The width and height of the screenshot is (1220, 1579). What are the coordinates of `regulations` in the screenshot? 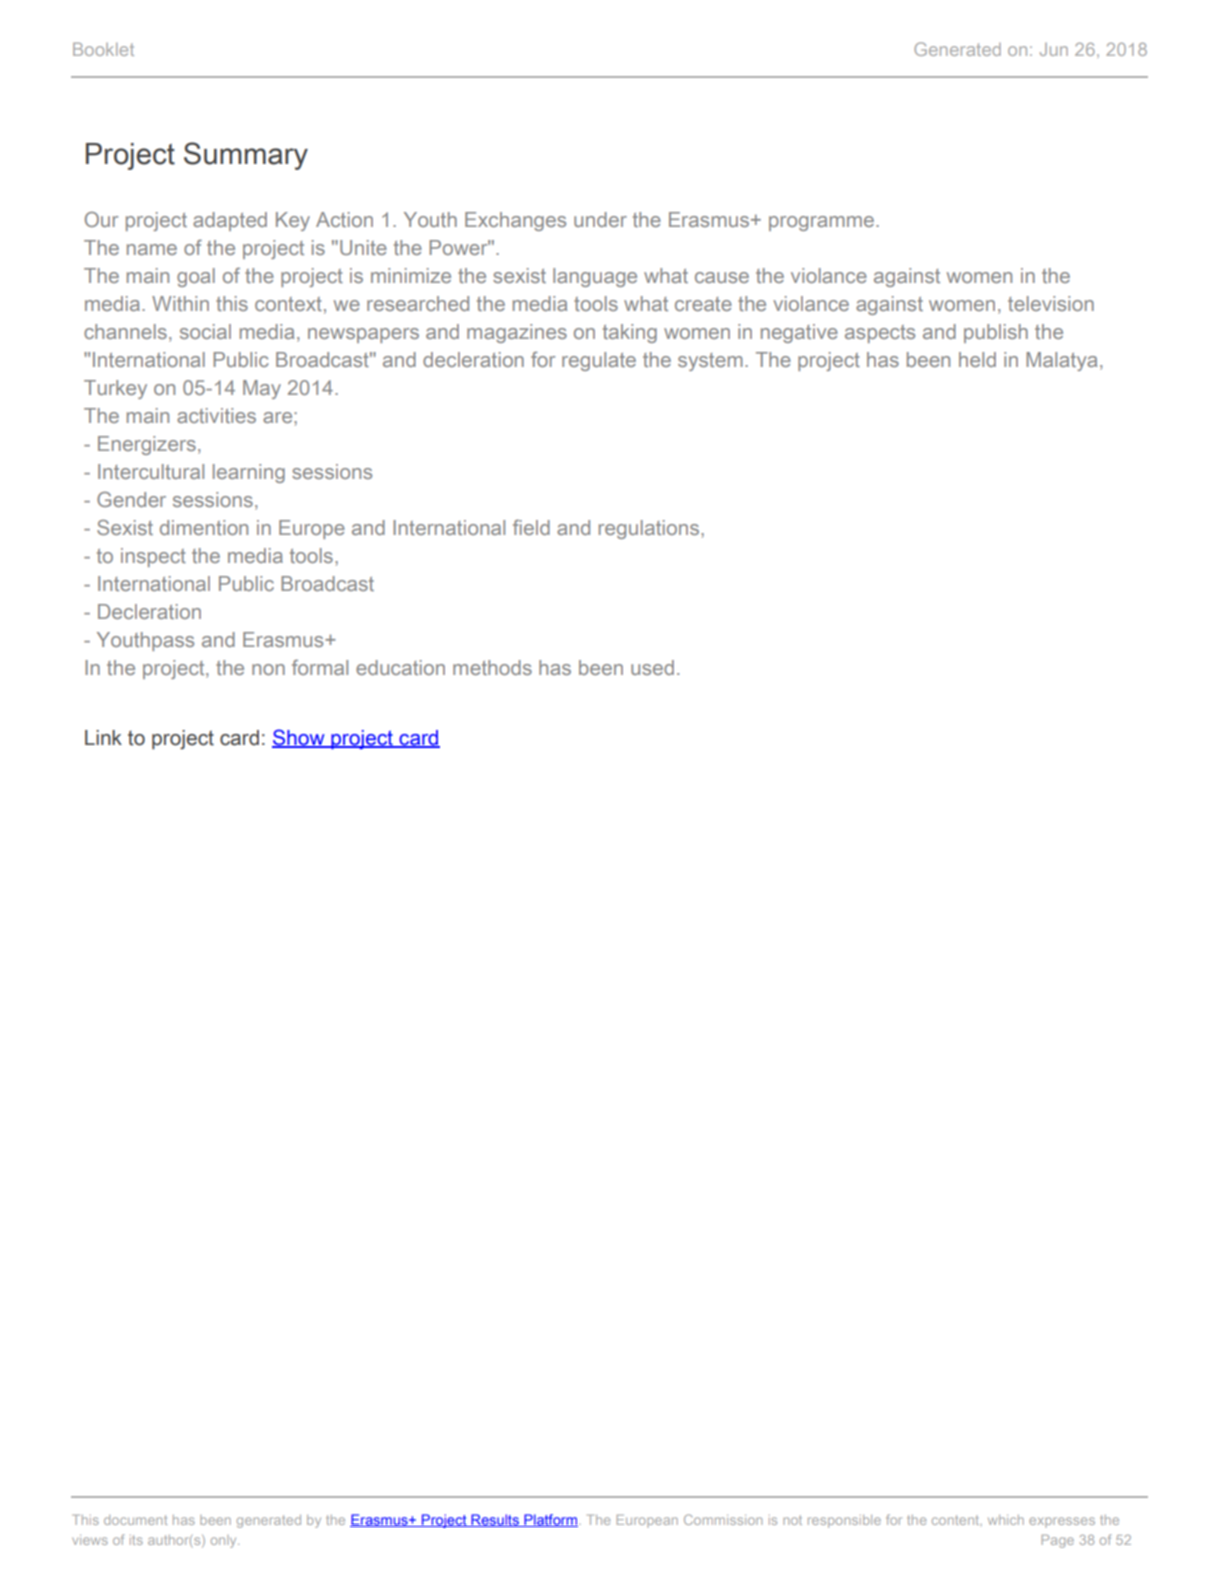 It's located at (650, 529).
